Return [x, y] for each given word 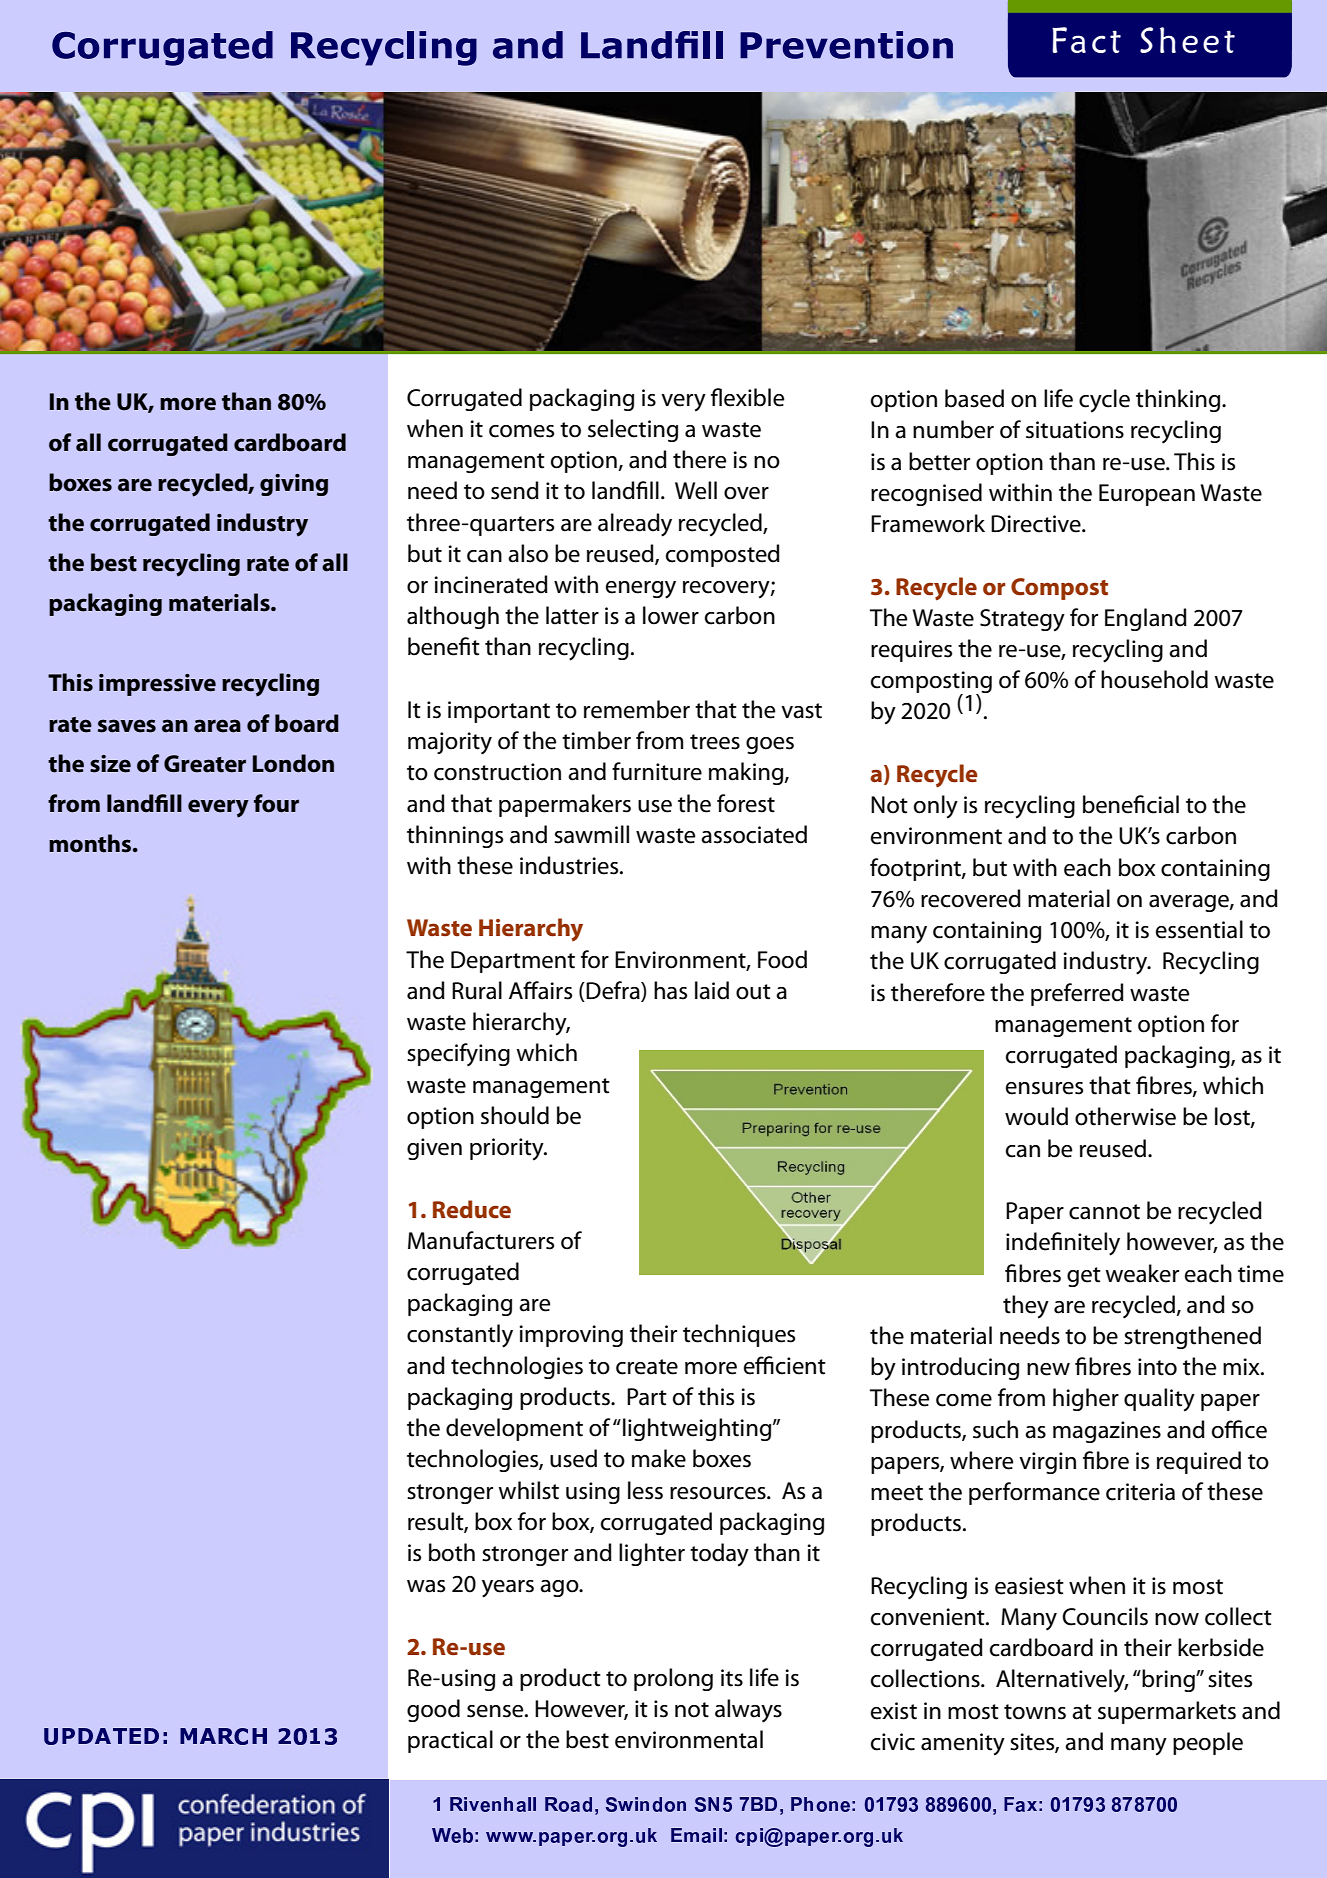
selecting [633, 430]
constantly [460, 1336]
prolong [673, 1679]
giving [294, 485]
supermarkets [1167, 1712]
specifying [458, 1055]
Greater [205, 764]
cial [1163, 804]
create [647, 1367]
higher [1086, 1399]
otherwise [1125, 1116]
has [670, 990]
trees [715, 742]
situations [1075, 430]
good [433, 1710]
